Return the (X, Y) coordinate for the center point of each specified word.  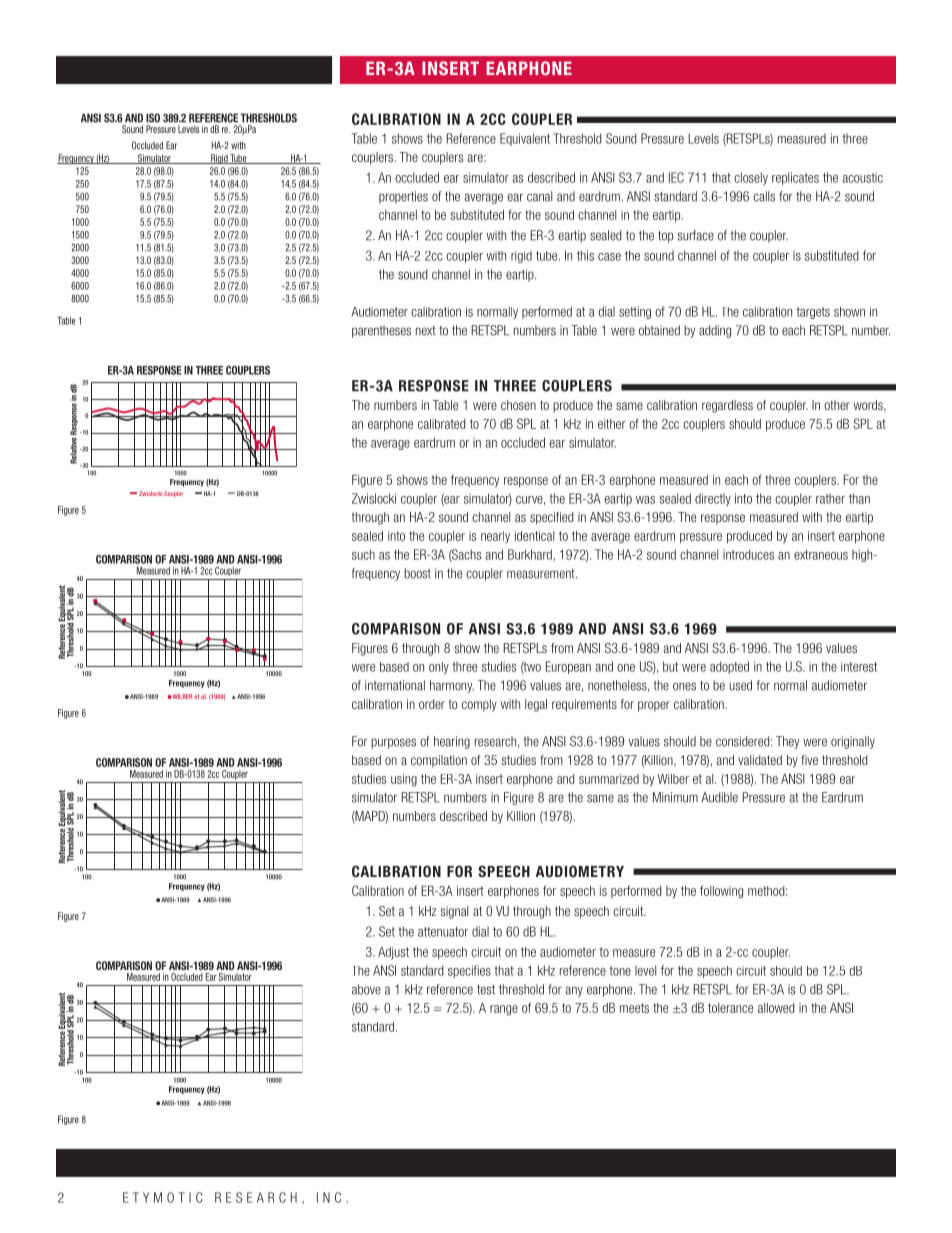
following (721, 892)
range (504, 1010)
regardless (727, 406)
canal (539, 196)
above (366, 989)
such (363, 554)
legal (536, 705)
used (741, 685)
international (395, 685)
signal (454, 912)
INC (329, 1197)
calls (764, 196)
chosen (518, 405)
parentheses (381, 331)
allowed (776, 1008)
